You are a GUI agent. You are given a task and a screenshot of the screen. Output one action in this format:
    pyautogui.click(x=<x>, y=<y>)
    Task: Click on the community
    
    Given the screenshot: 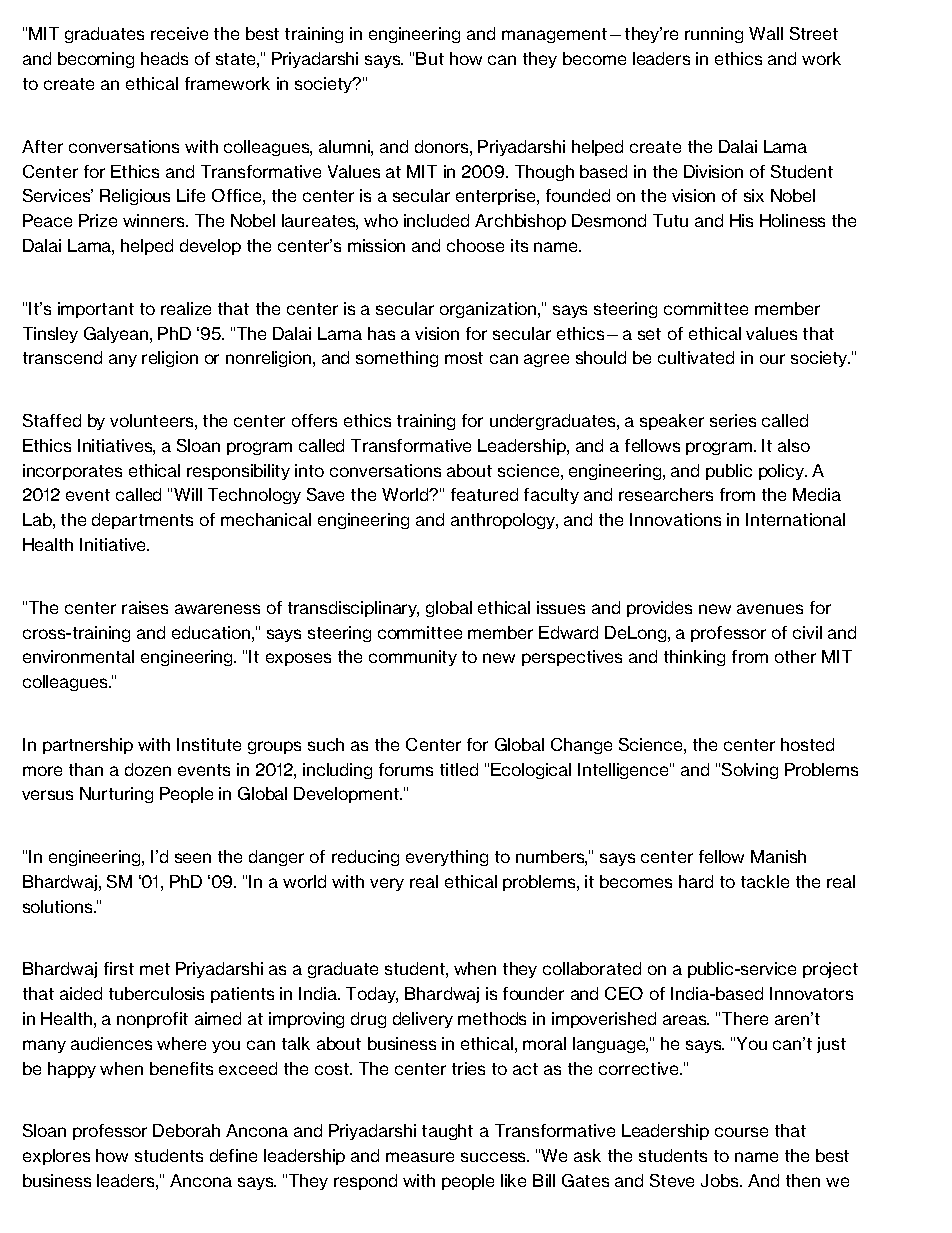 What is the action you would take?
    pyautogui.click(x=413, y=658)
